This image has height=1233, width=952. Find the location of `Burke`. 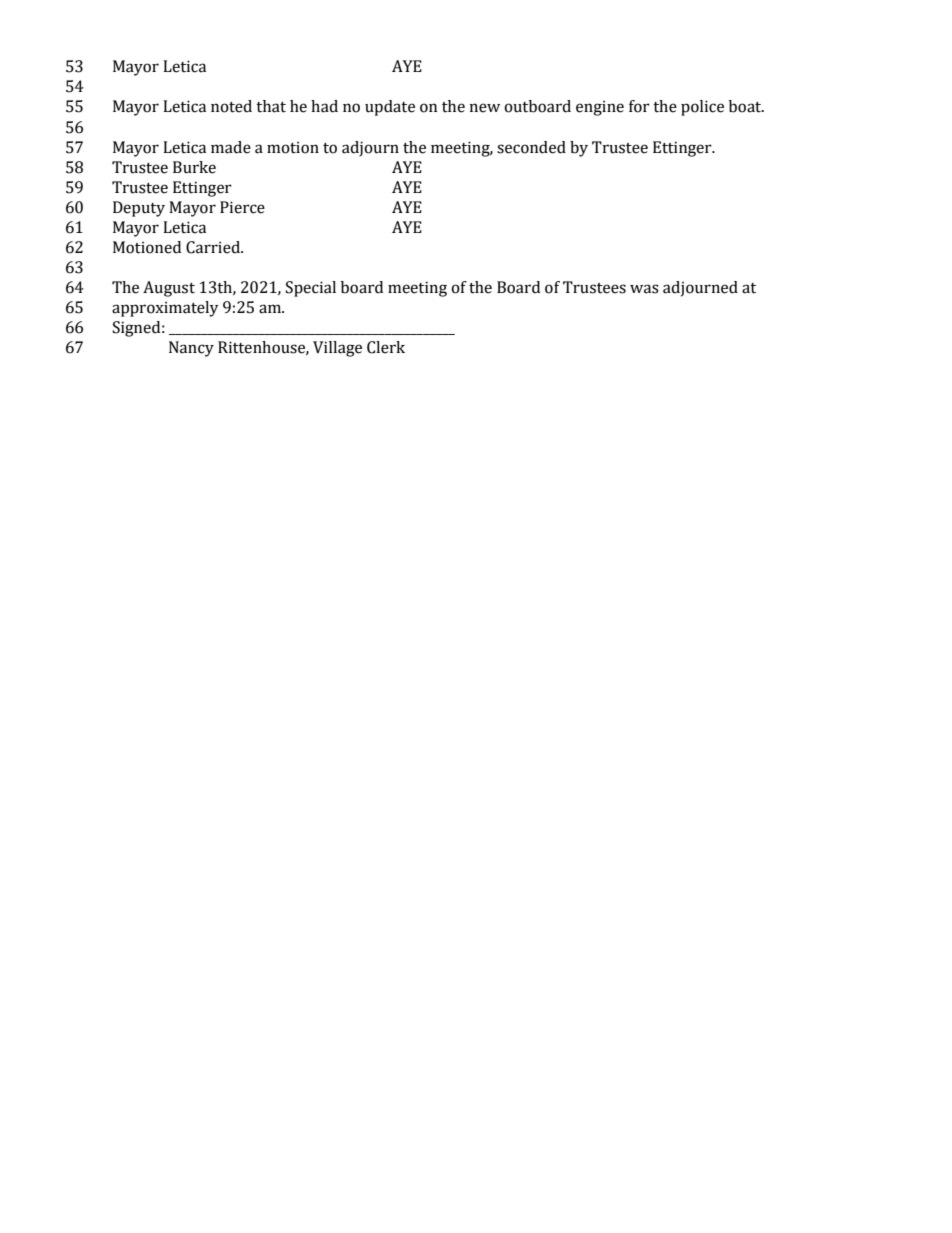

Burke is located at coordinates (194, 167).
